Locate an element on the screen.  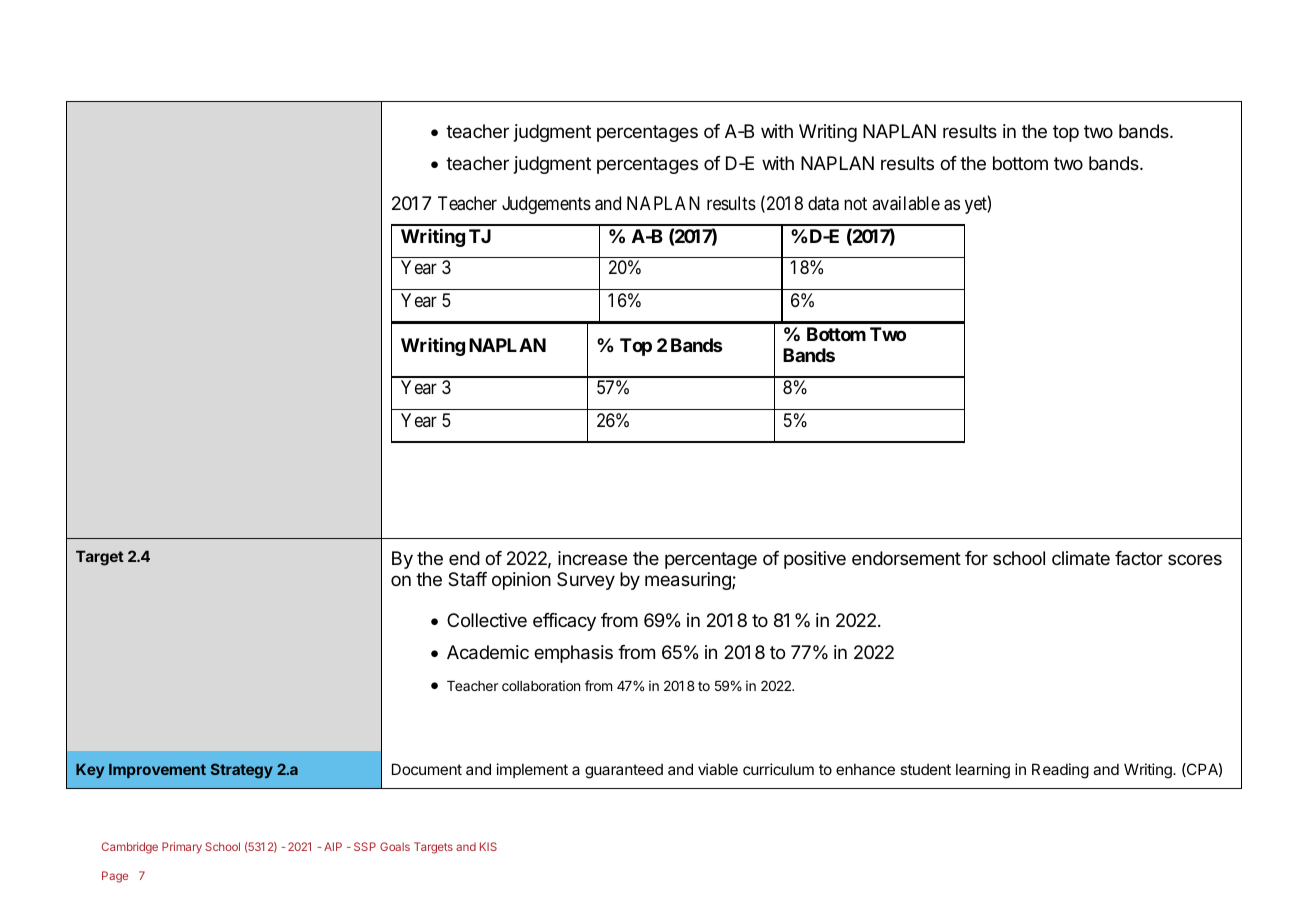
available is located at coordinates (906, 203).
